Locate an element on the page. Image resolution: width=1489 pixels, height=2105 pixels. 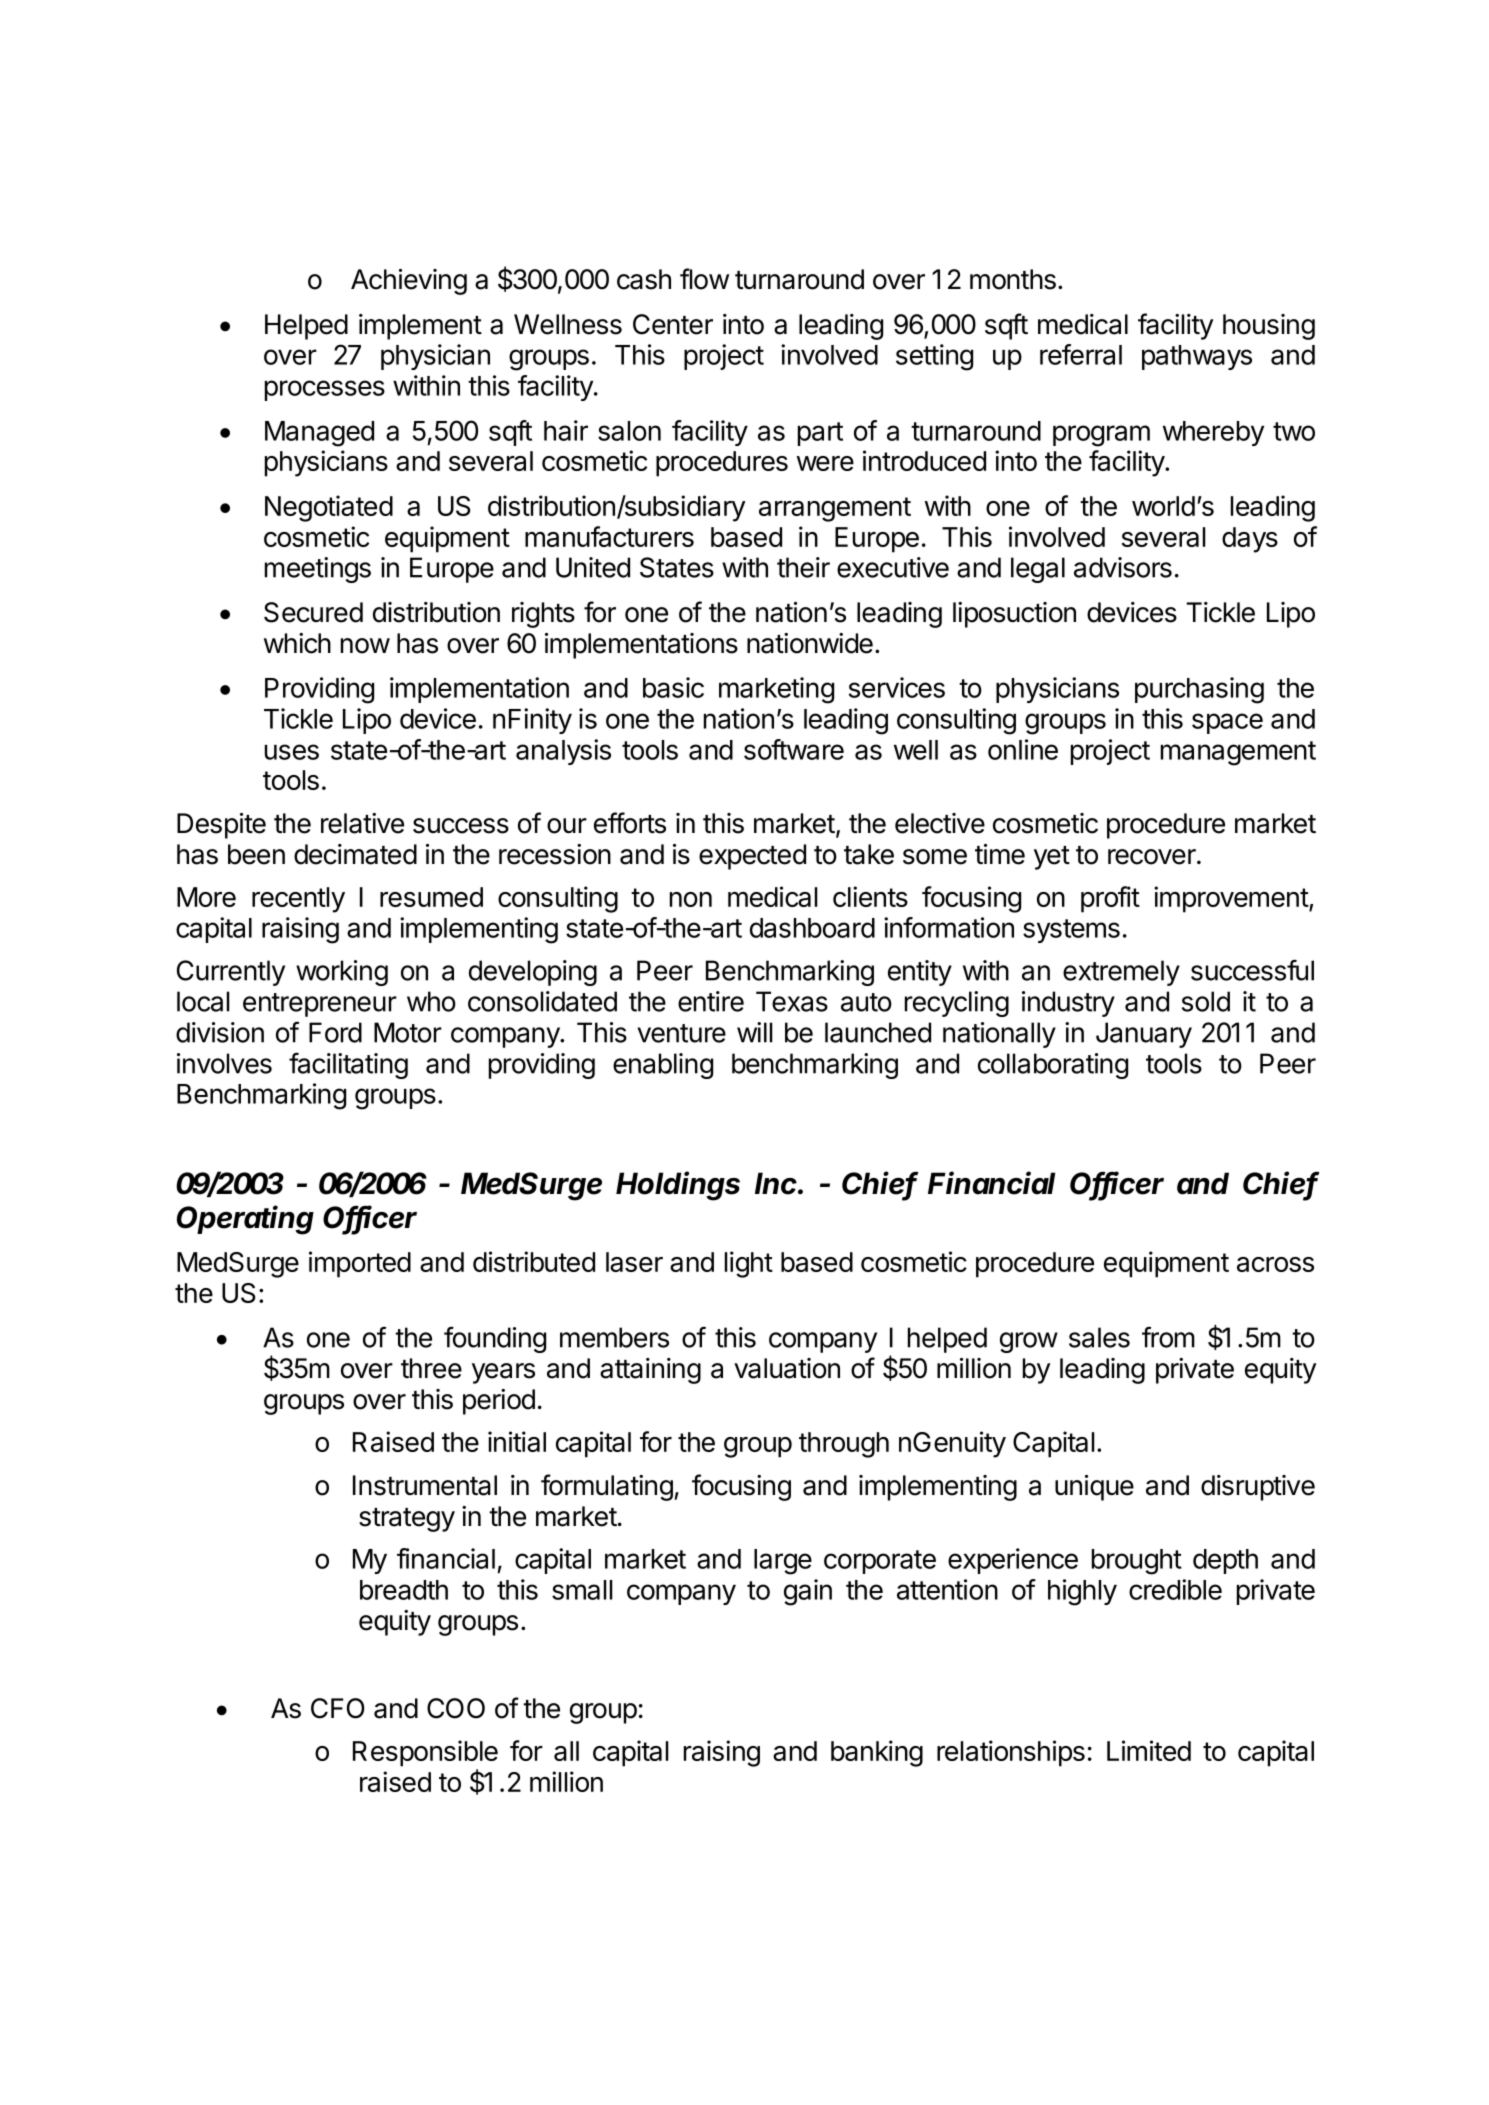
Achieving is located at coordinates (409, 282).
